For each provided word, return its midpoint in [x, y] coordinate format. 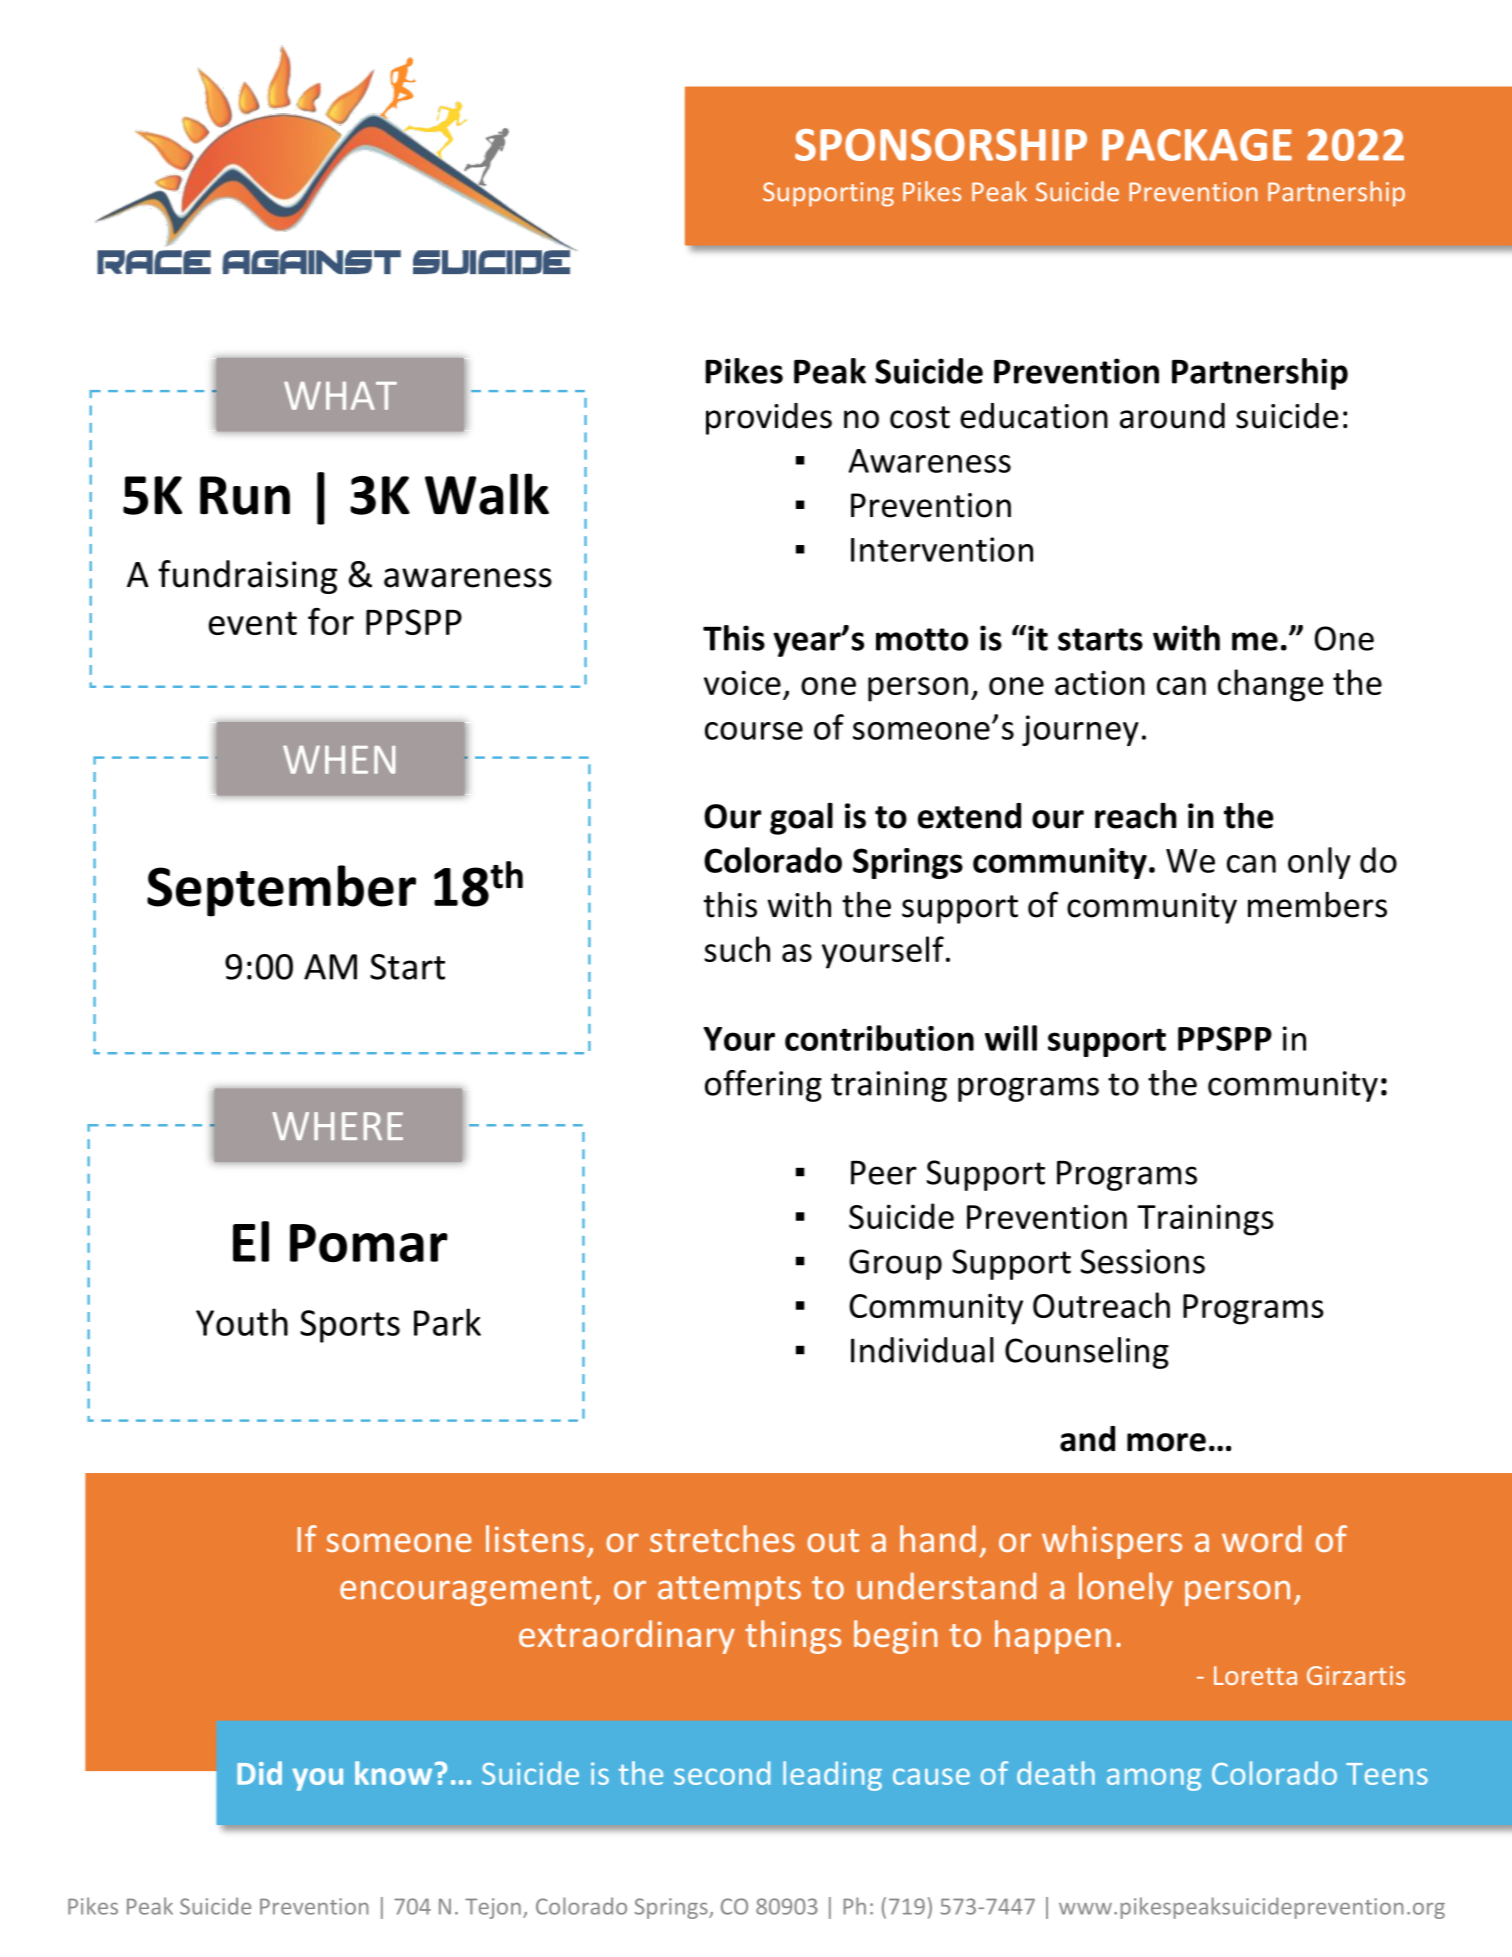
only [1319, 863]
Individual [922, 1350]
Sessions [1142, 1261]
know [393, 1773]
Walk [487, 494]
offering [763, 1086]
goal [801, 819]
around [1172, 416]
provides [769, 419]
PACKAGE [1197, 145]
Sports [350, 1326]
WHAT [340, 396]
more [1166, 1442]
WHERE [337, 1126]
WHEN [339, 760]
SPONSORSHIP [941, 145]
